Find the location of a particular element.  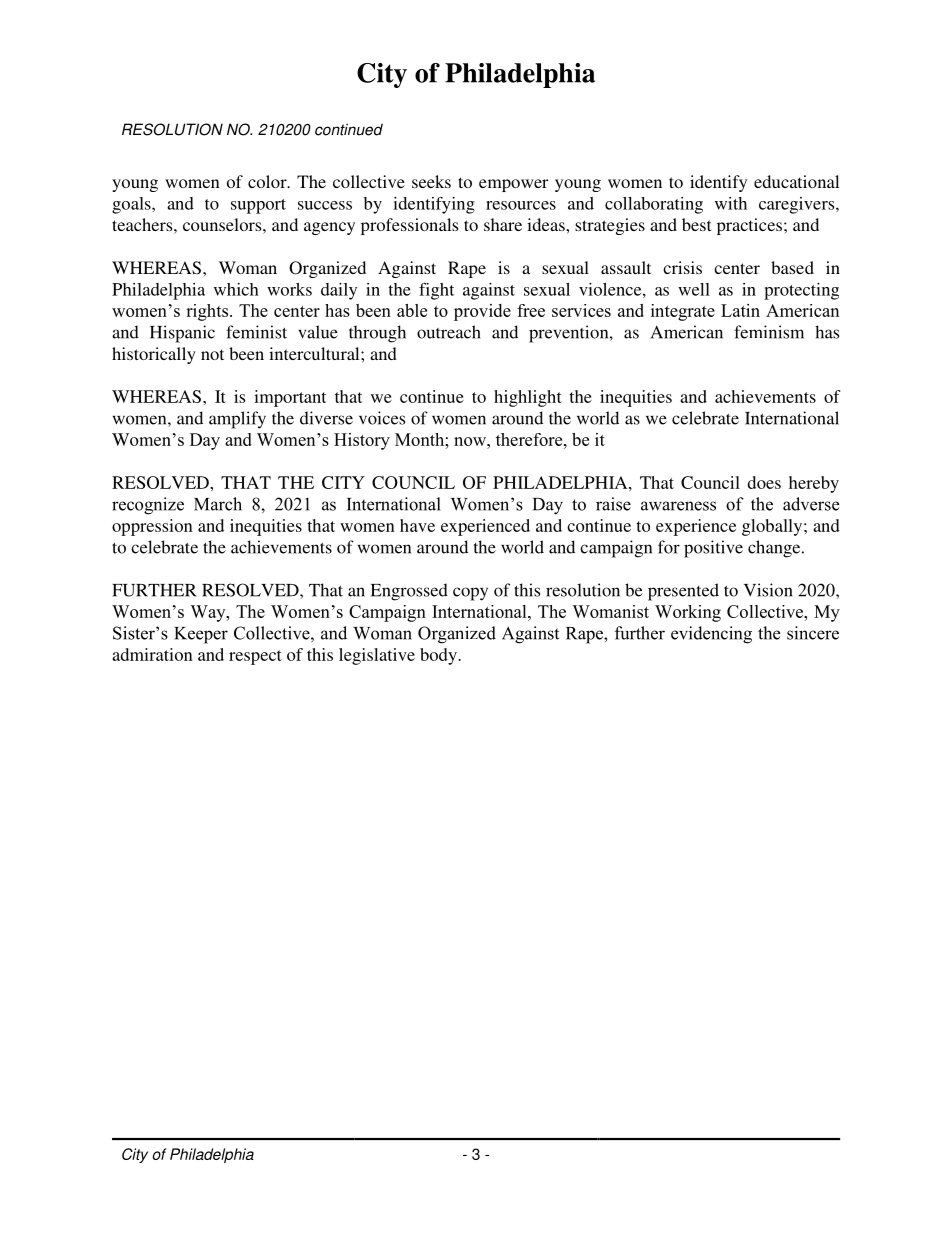

provide is located at coordinates (482, 312).
